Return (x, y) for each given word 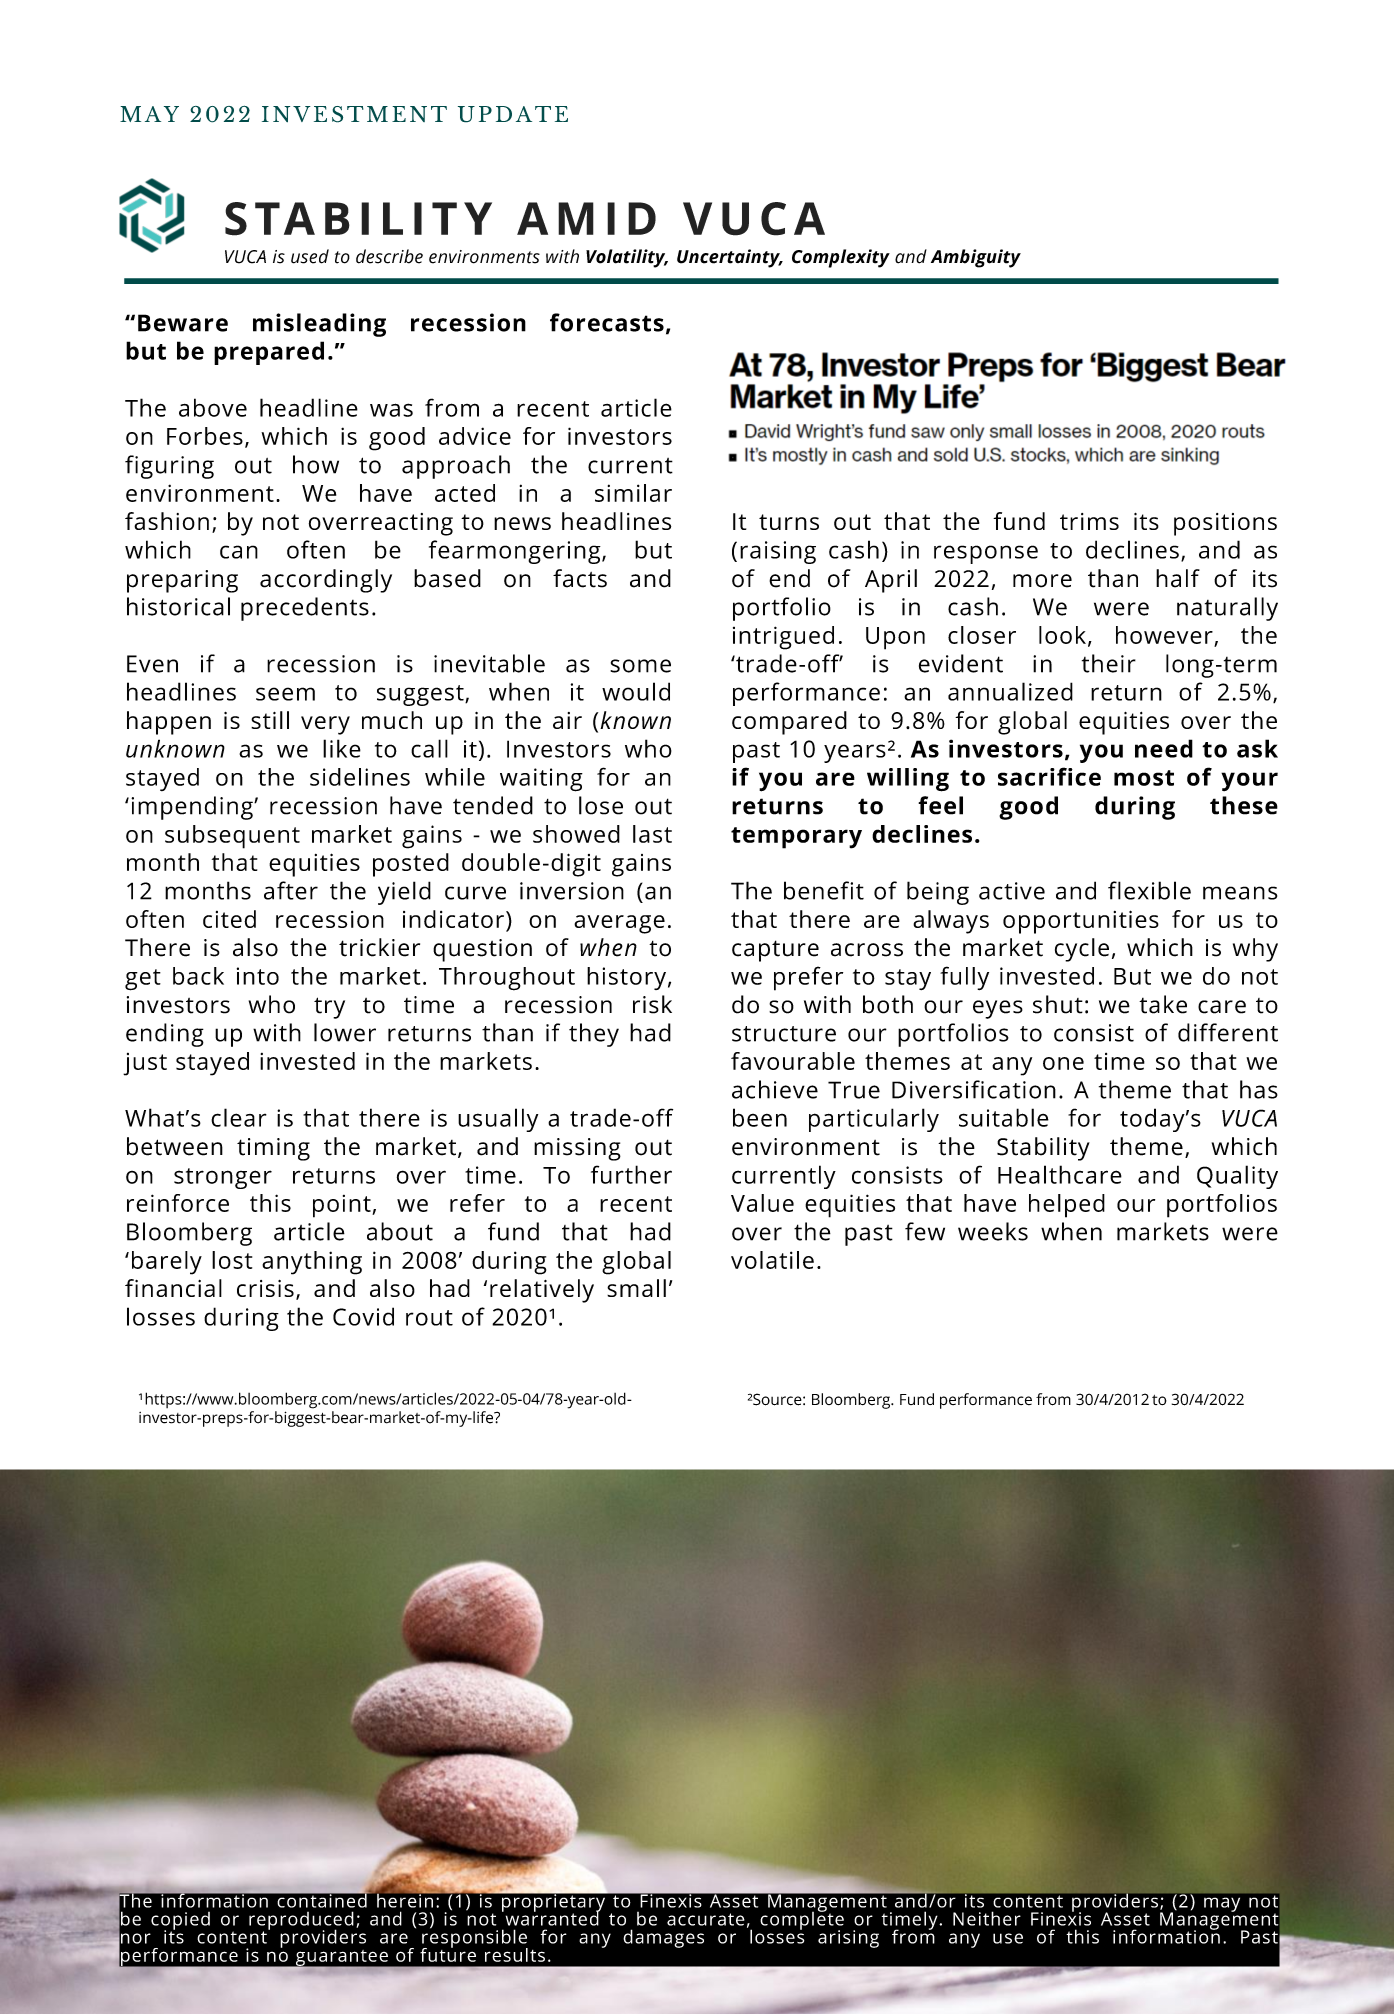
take (1163, 1004)
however (1164, 635)
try (329, 1008)
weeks (993, 1231)
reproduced (301, 1921)
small (636, 1288)
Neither (987, 1918)
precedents (305, 609)
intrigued (783, 638)
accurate (706, 1919)
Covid (363, 1316)
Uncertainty (729, 258)
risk (652, 1004)
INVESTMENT (354, 114)
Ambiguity (976, 258)
